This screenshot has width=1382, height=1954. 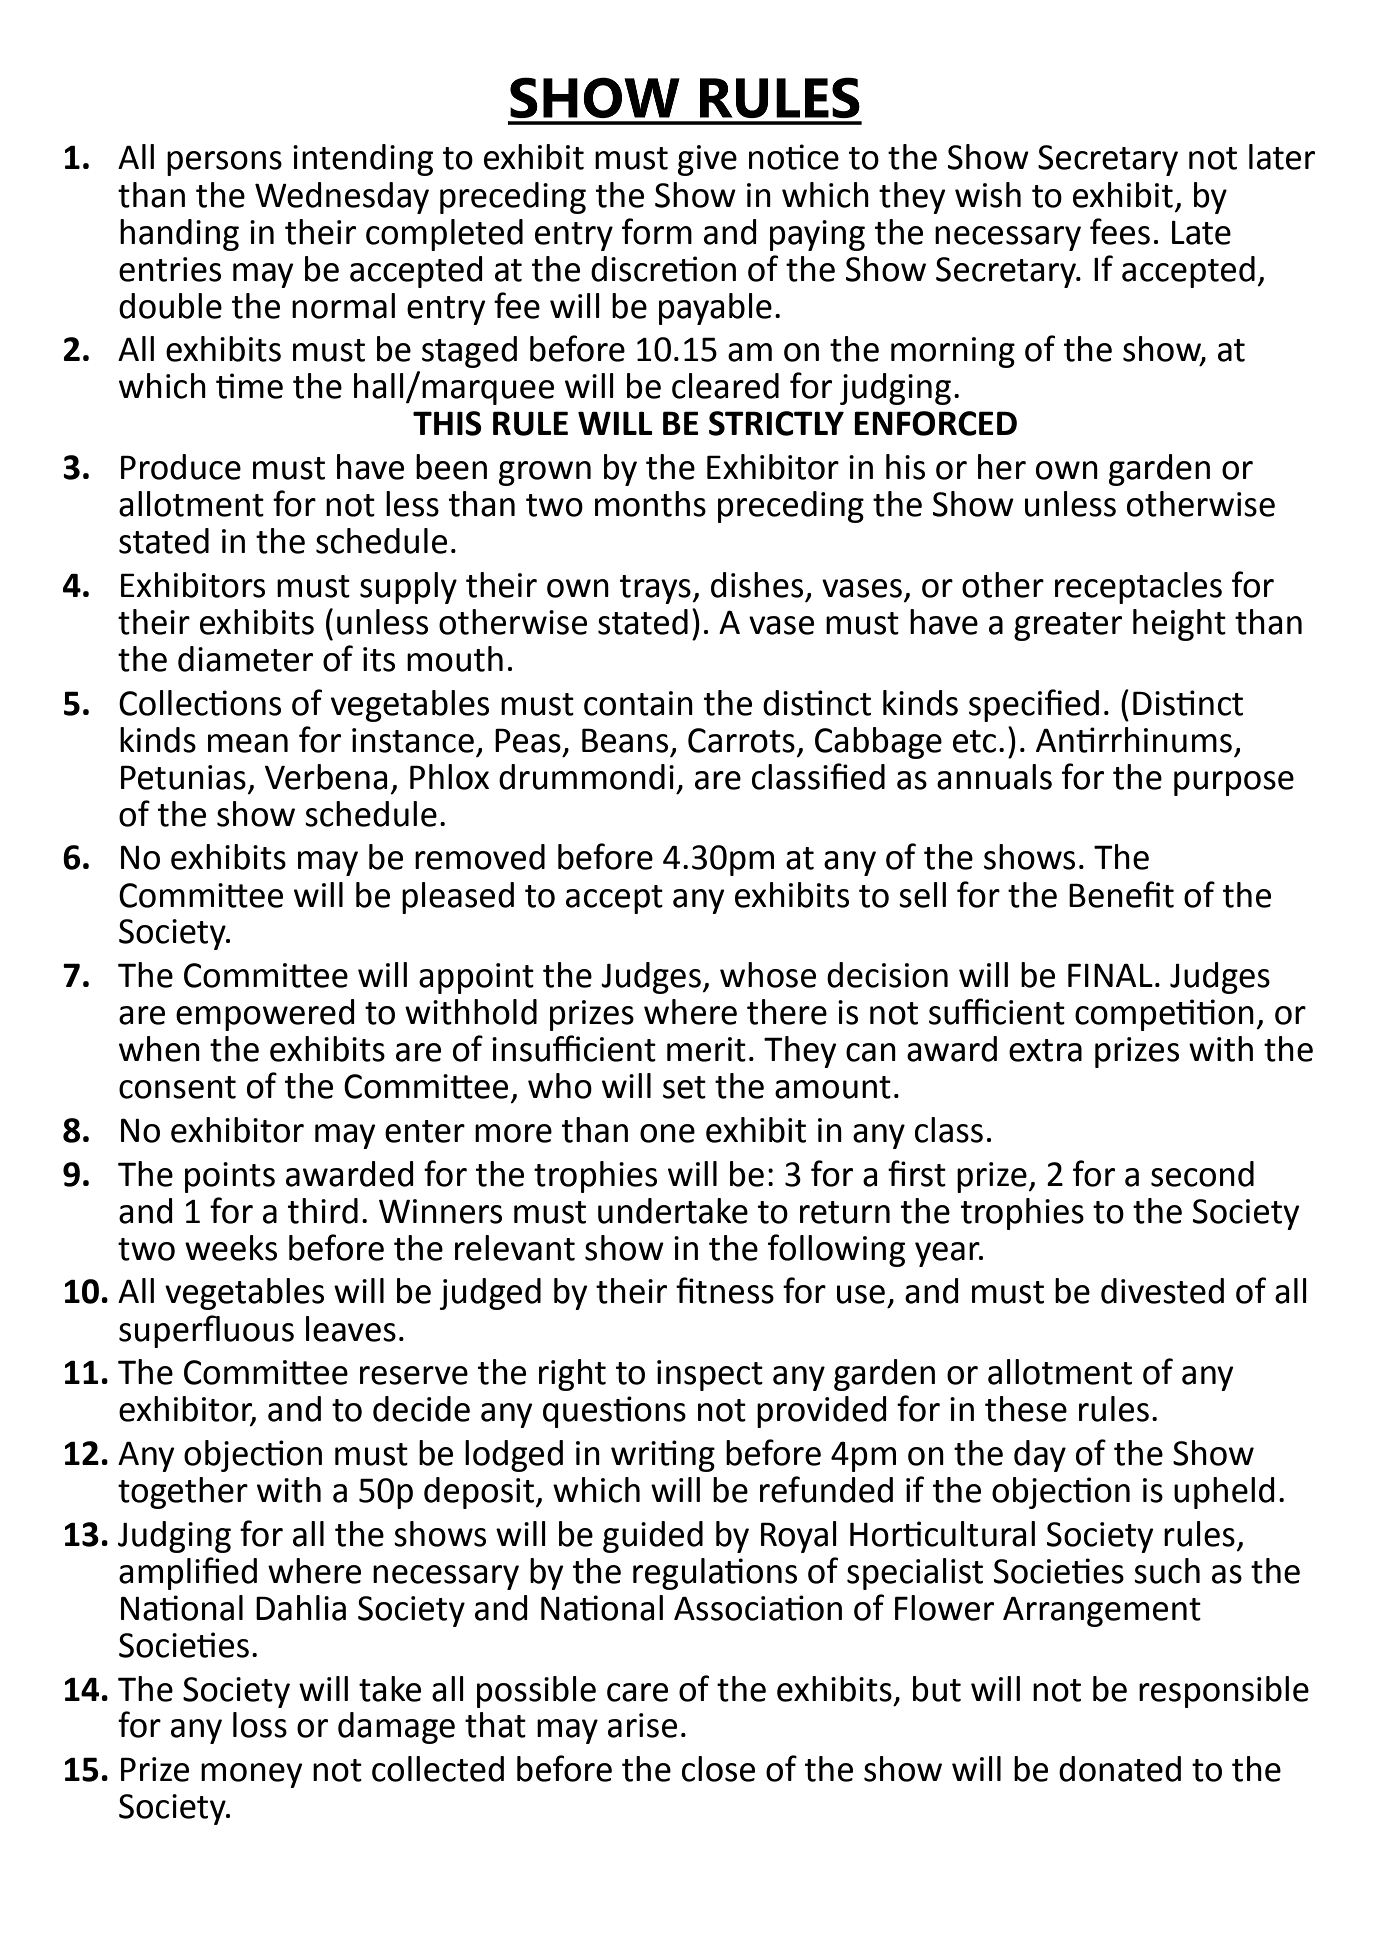 I want to click on form, so click(x=657, y=231).
